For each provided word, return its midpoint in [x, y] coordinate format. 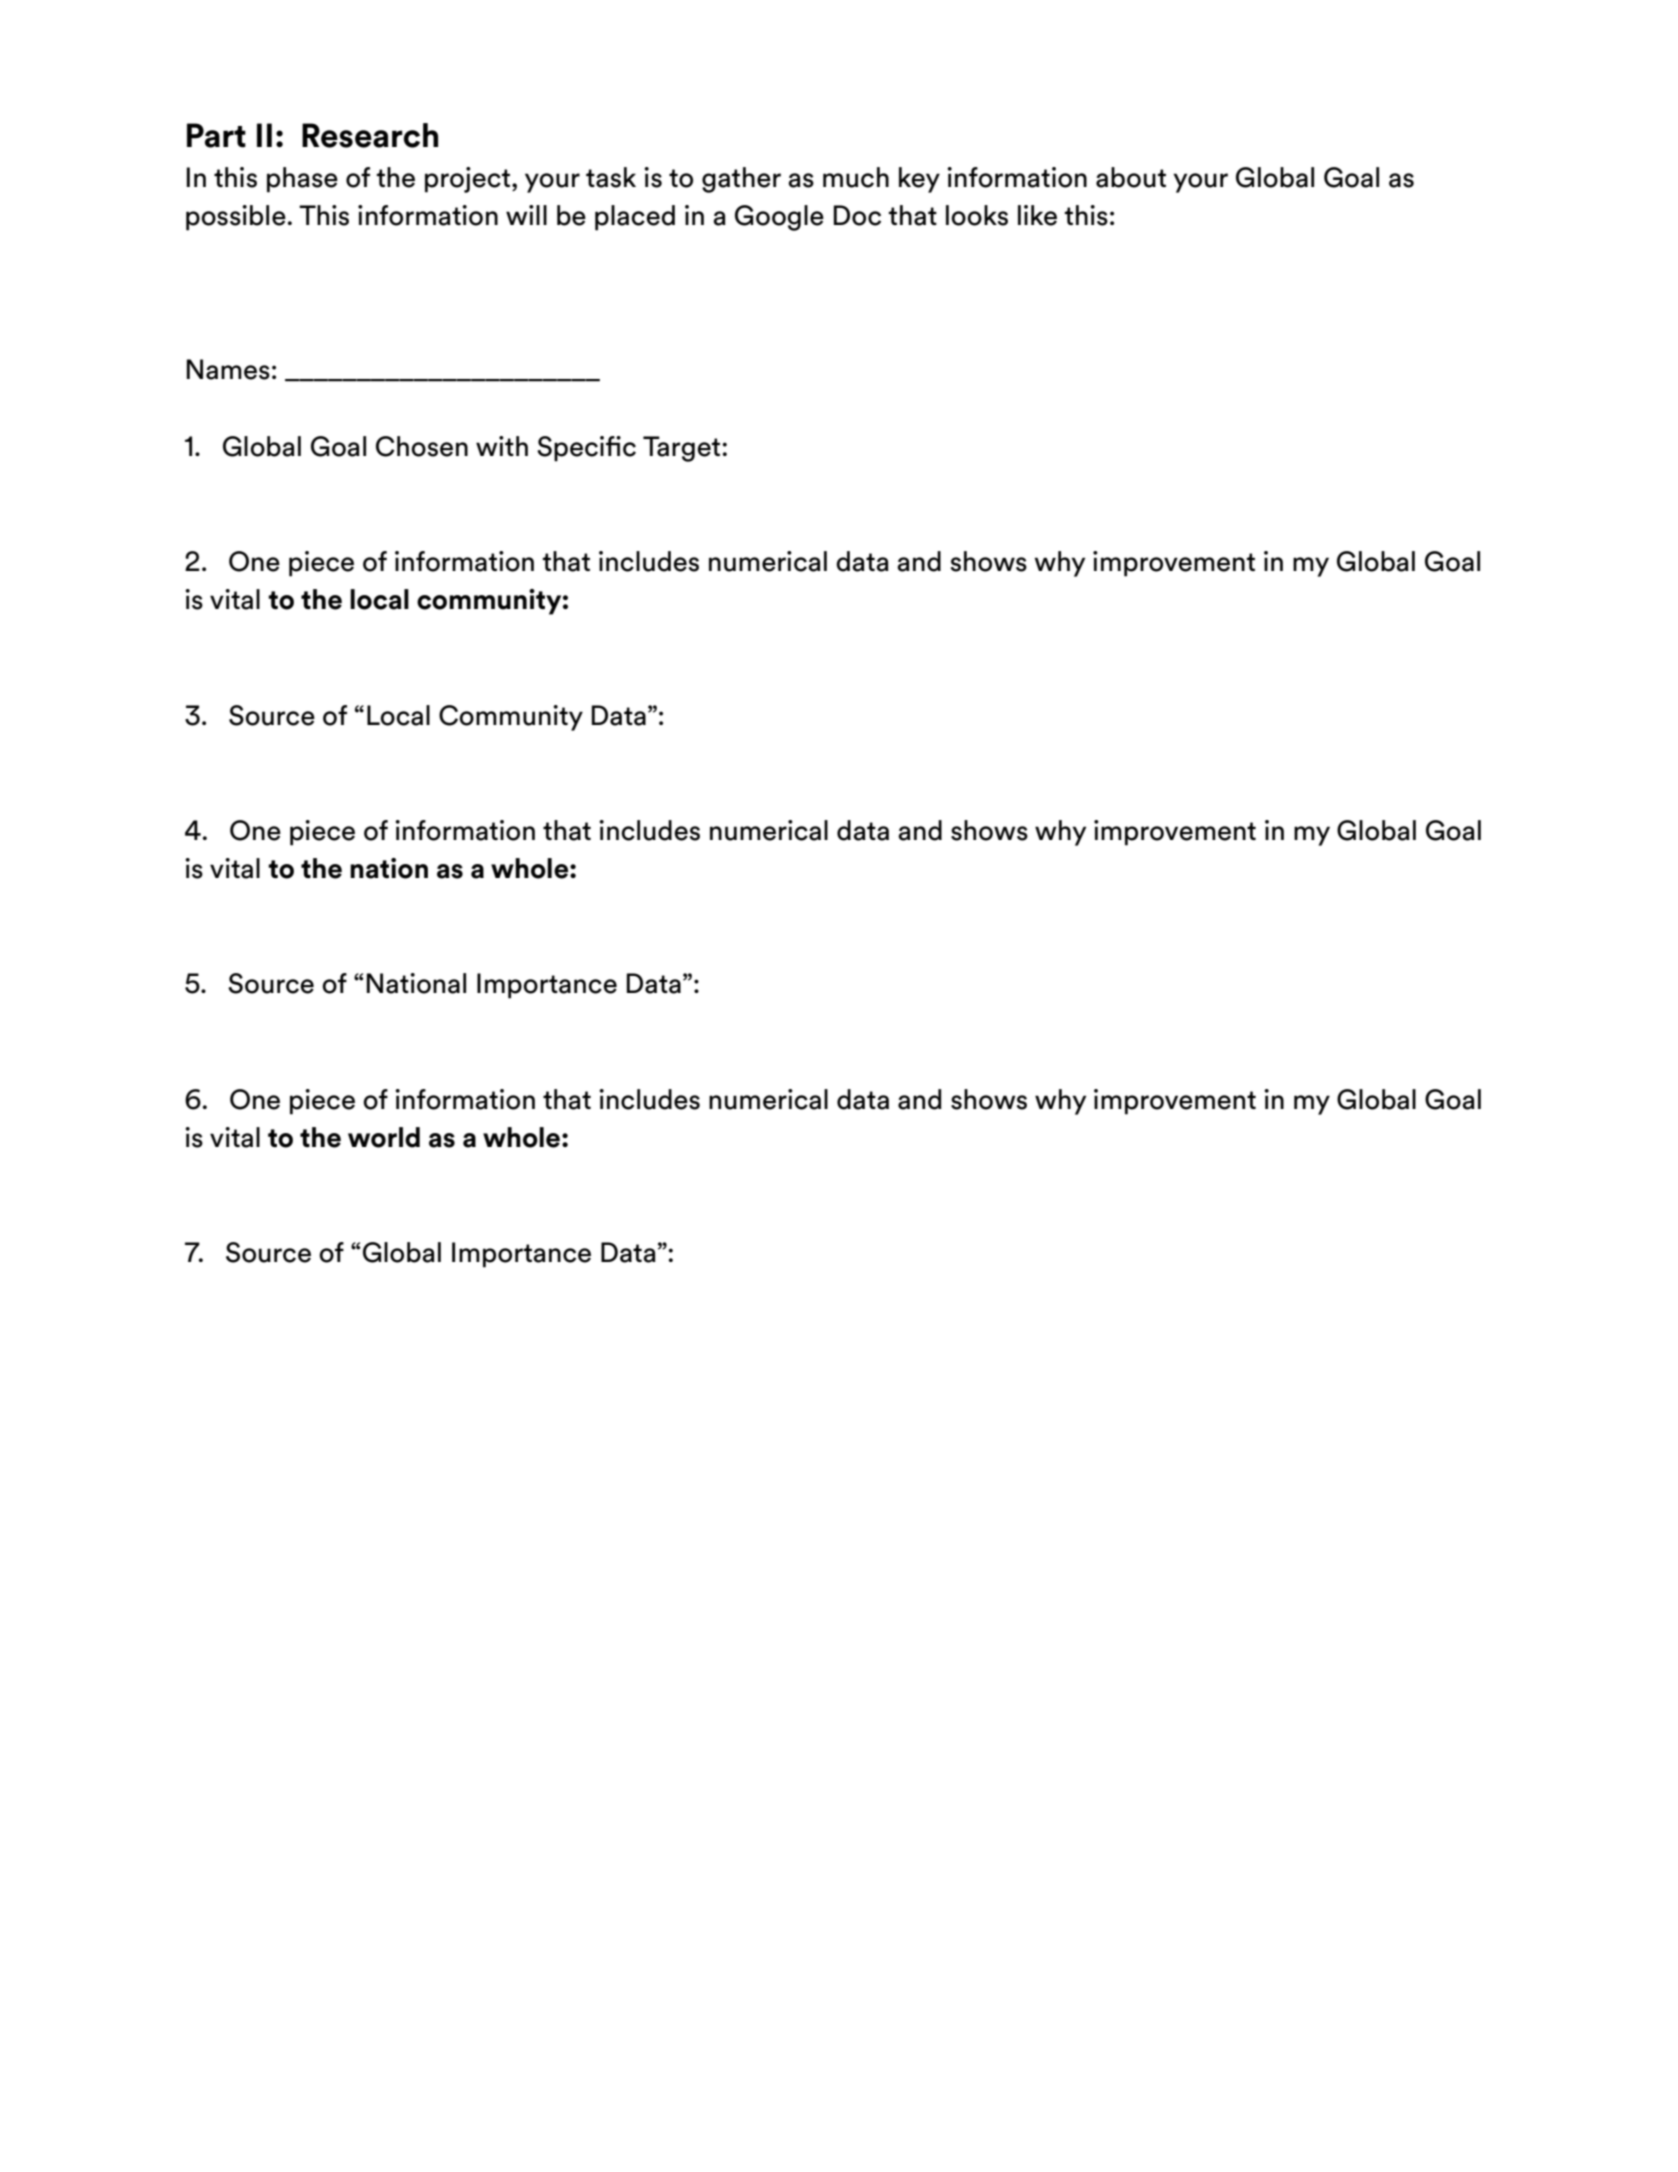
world [384, 1137]
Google [779, 218]
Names [228, 369]
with [502, 446]
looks [977, 215]
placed [635, 218]
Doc [857, 215]
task [611, 177]
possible [236, 218]
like [1037, 215]
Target [683, 449]
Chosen [422, 446]
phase [302, 180]
